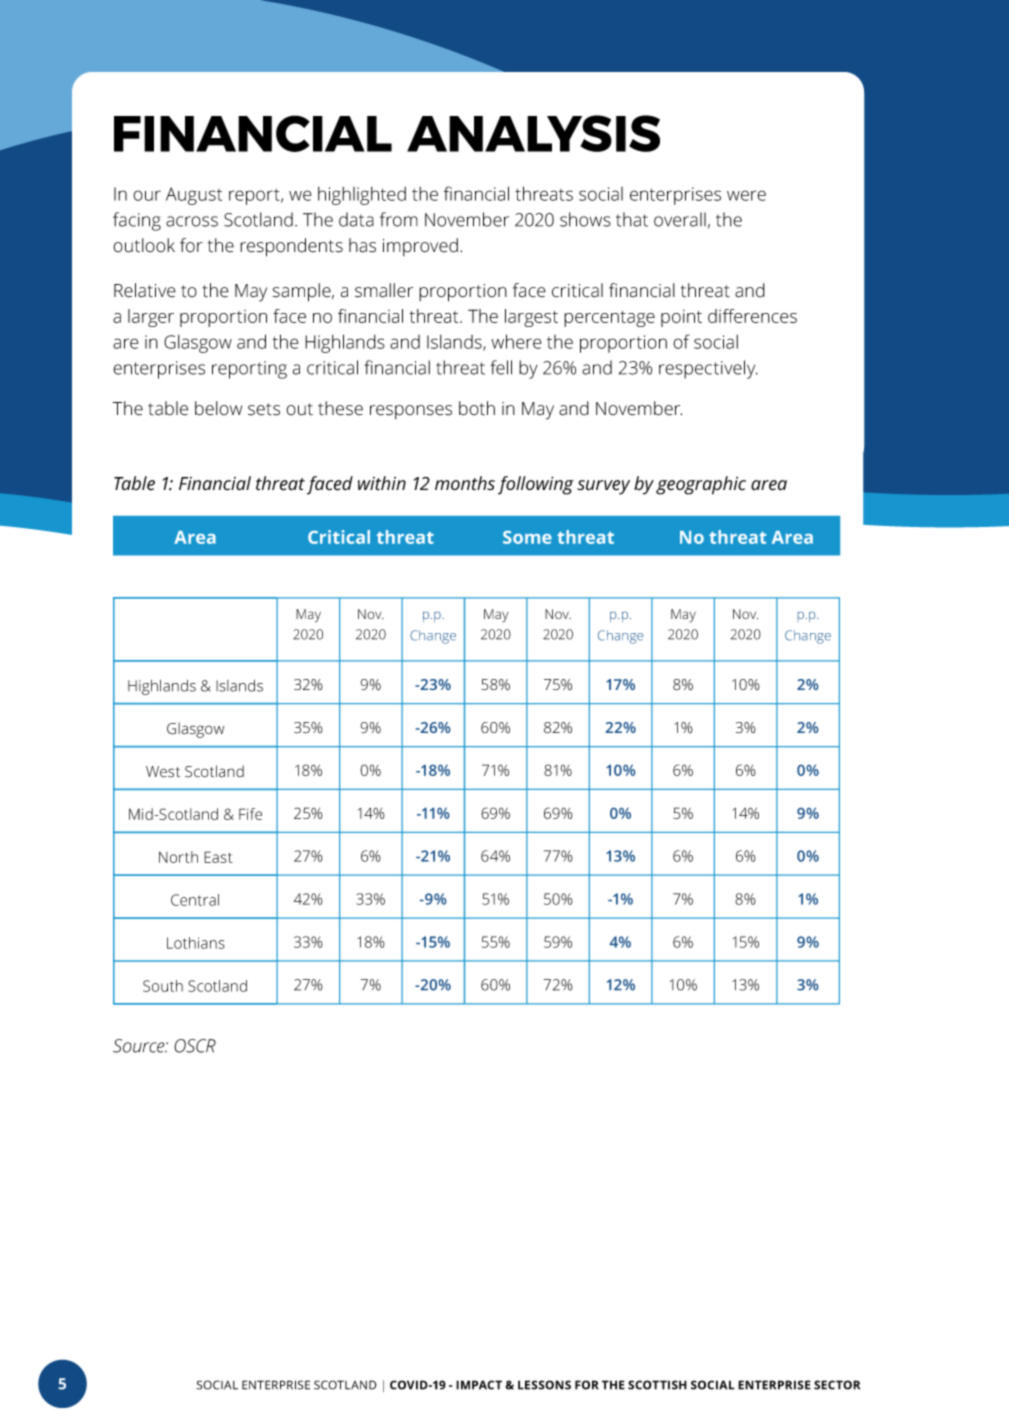 This page has width=1009, height=1426. I want to click on West, so click(163, 771).
